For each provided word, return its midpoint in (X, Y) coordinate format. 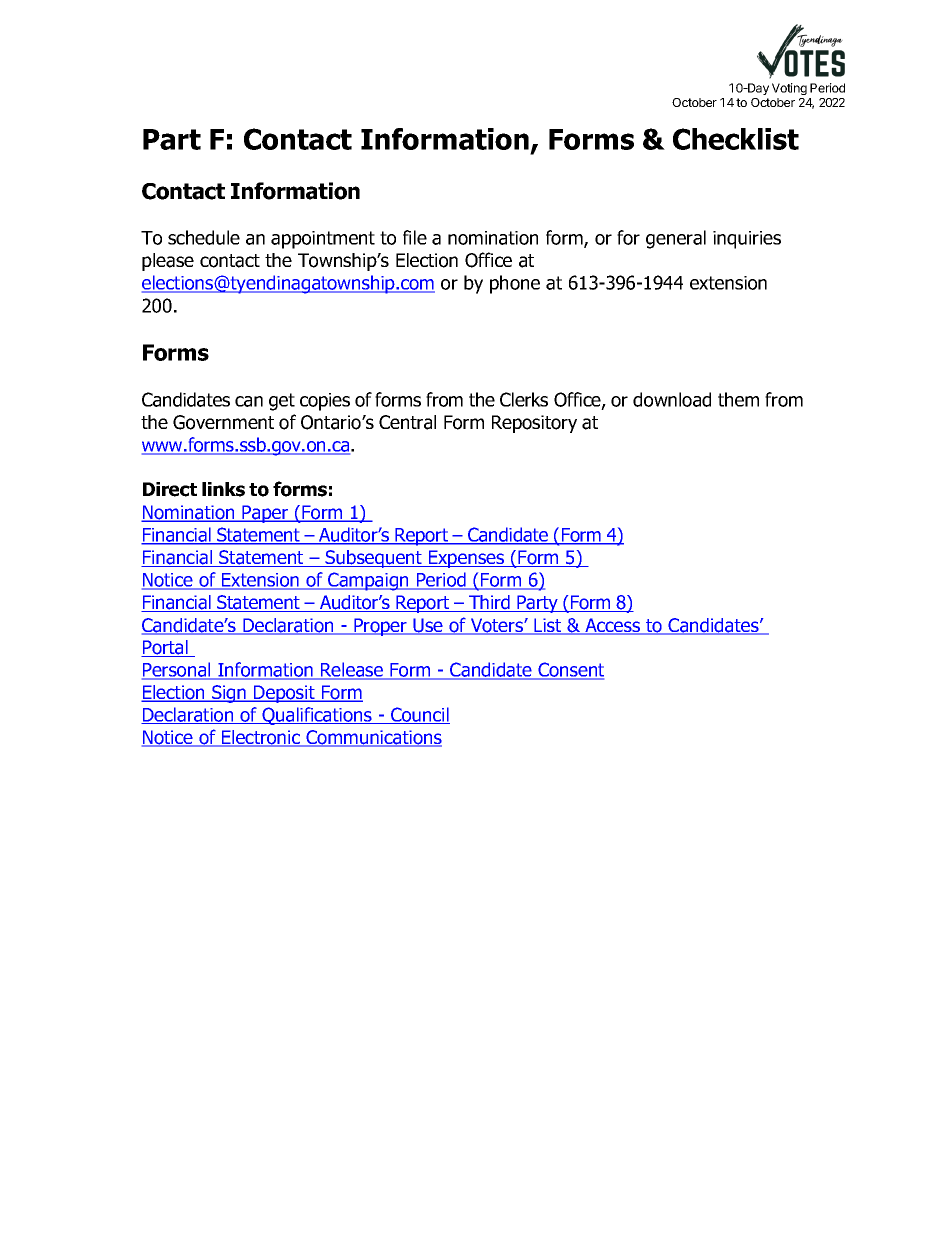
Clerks (524, 399)
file (415, 237)
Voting (789, 89)
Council (419, 715)
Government (223, 422)
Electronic (261, 738)
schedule (204, 237)
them (738, 399)
